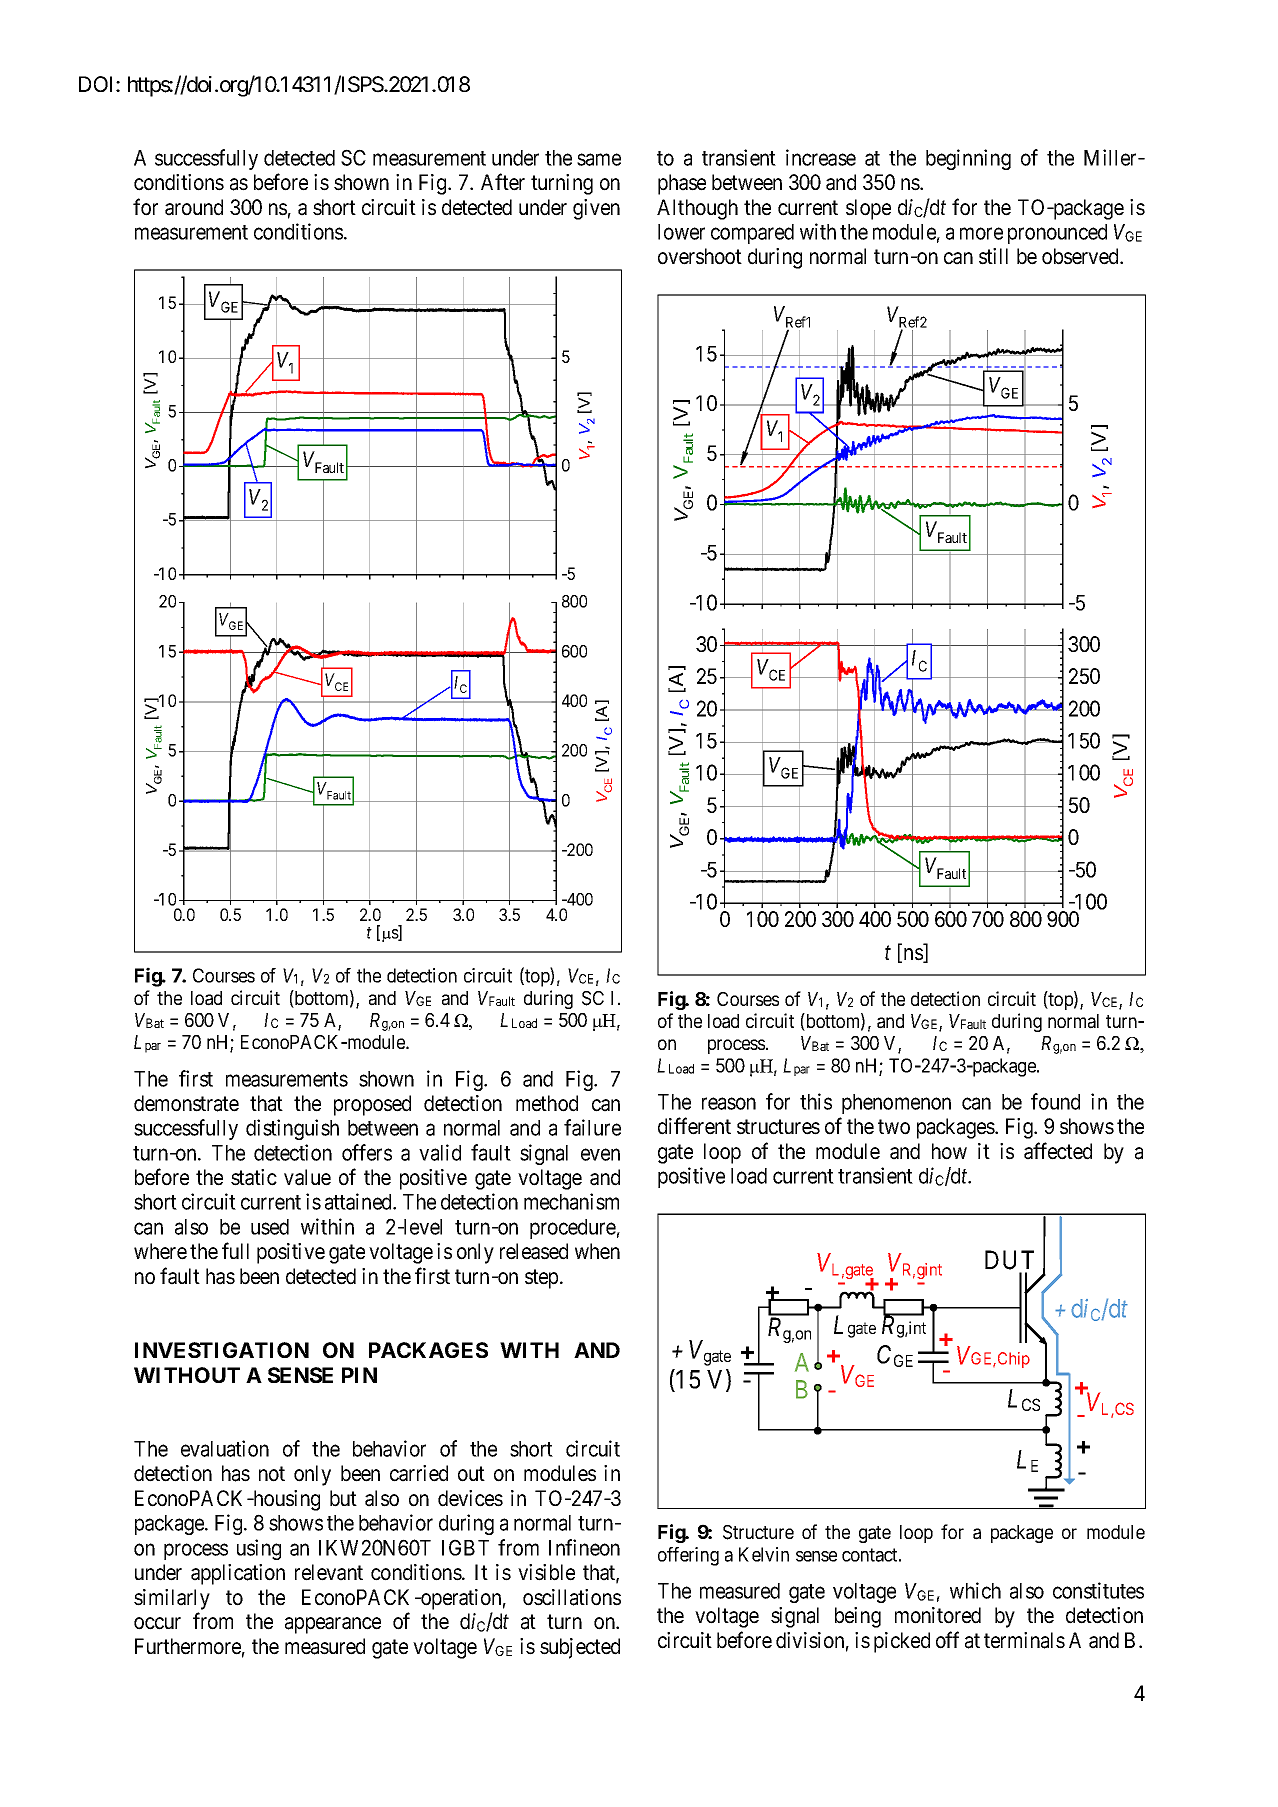  Describe the element at coordinates (597, 1251) in the screenshot. I see `when` at that location.
